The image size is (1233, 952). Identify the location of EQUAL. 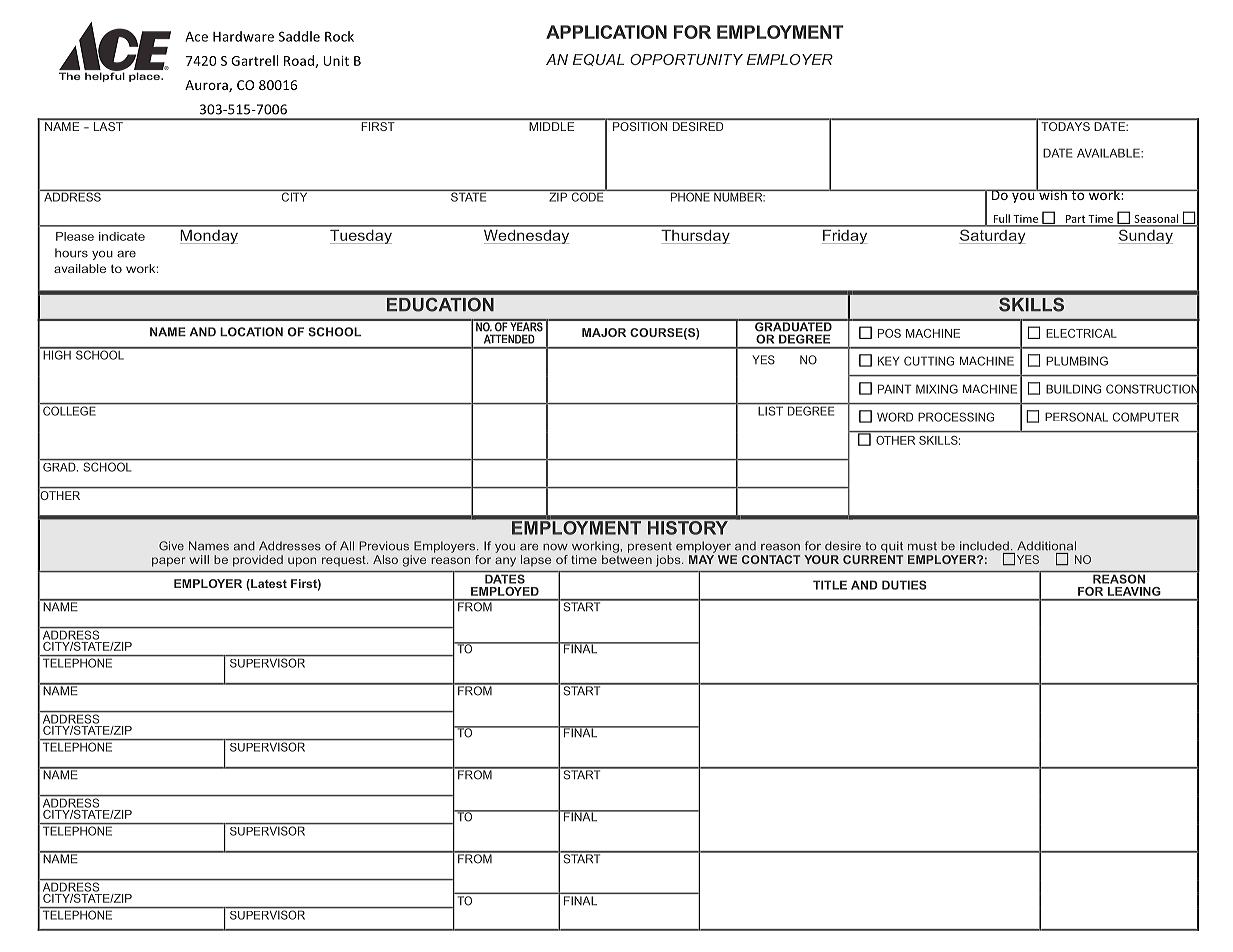
(598, 60).
